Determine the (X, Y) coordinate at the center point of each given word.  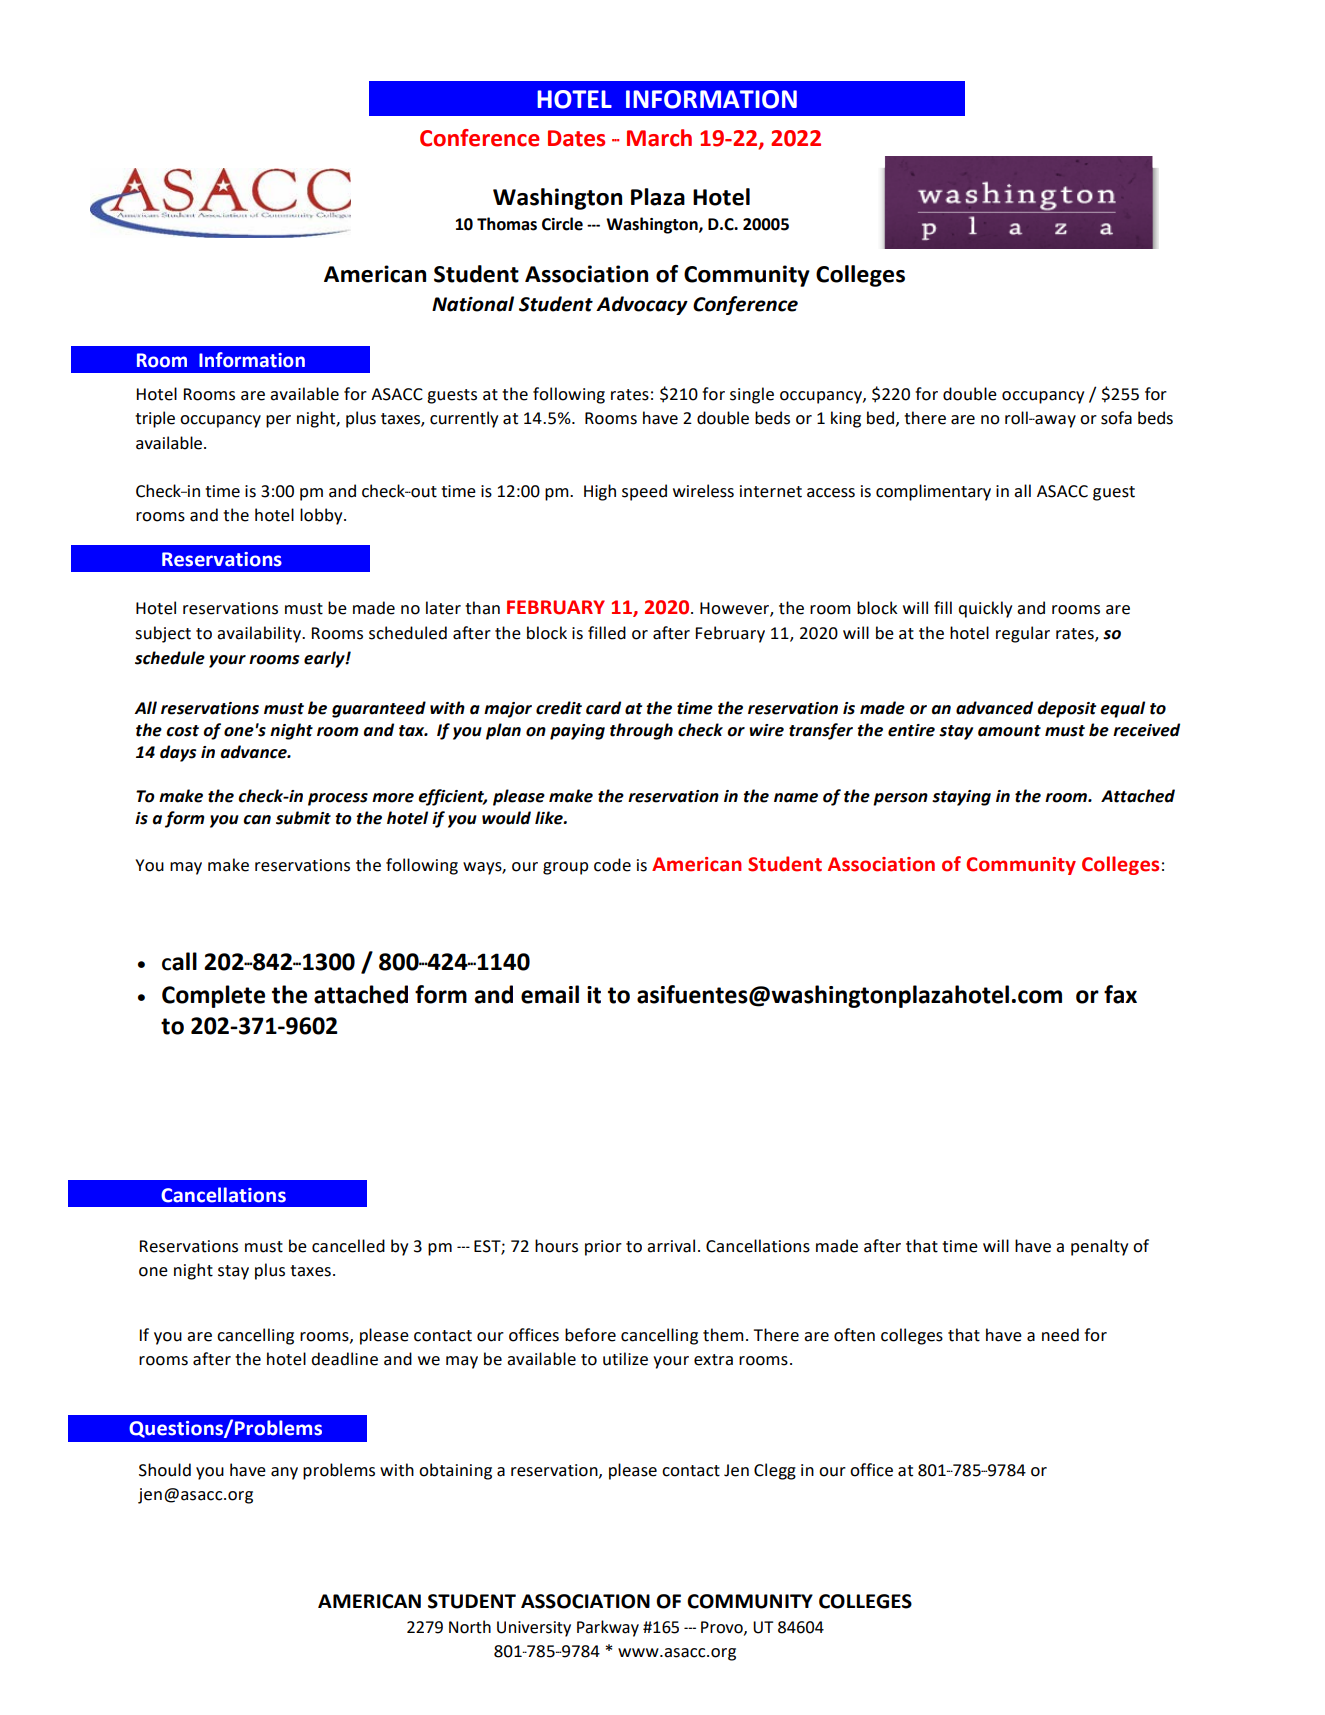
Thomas (507, 224)
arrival (671, 1246)
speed (644, 492)
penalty (1099, 1247)
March (659, 138)
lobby (322, 516)
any (284, 1473)
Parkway (608, 1628)
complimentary (933, 492)
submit (303, 818)
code (612, 865)
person (900, 799)
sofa (1116, 418)
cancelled (348, 1246)
